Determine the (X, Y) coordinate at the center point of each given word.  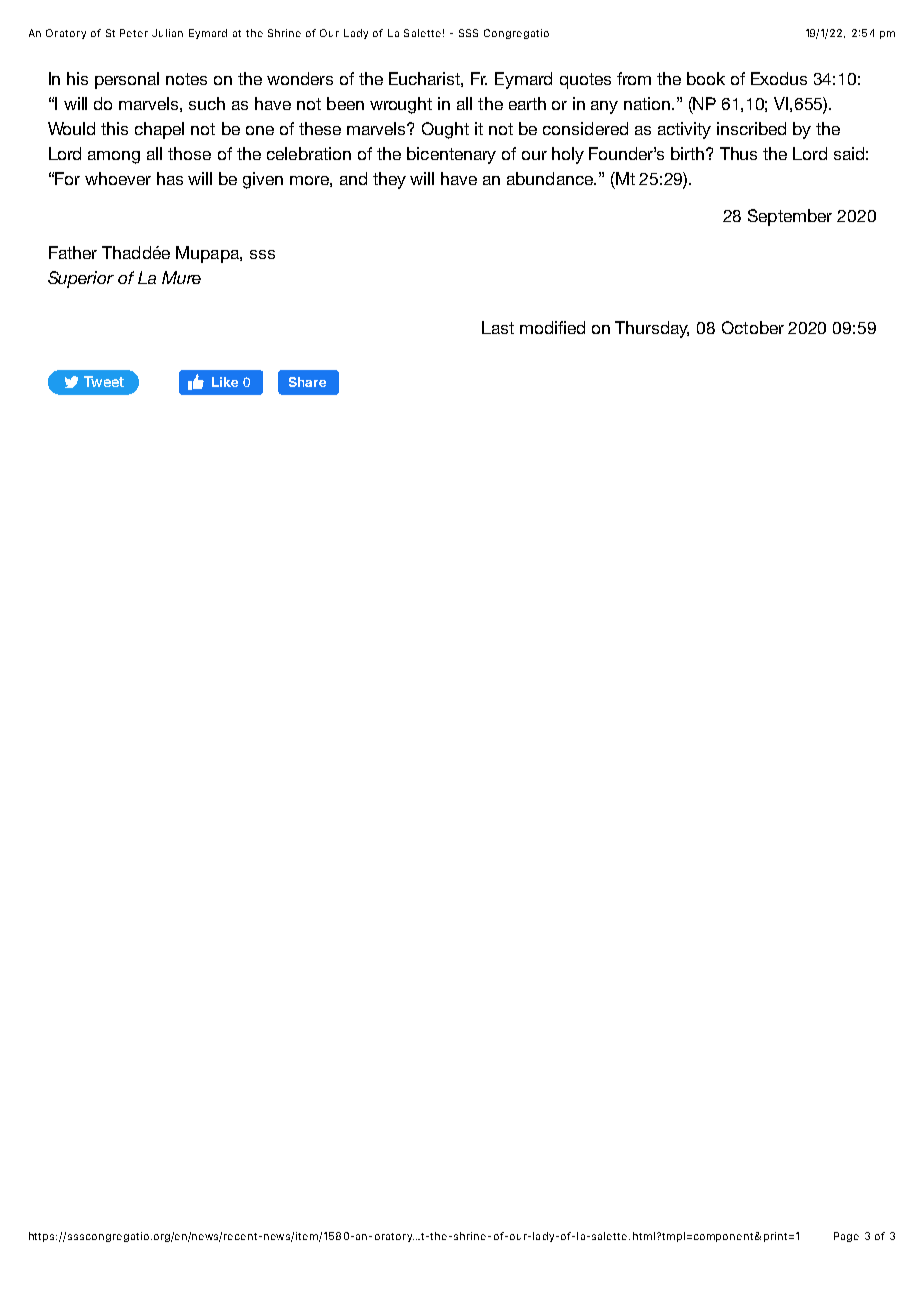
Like (225, 382)
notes (186, 79)
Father (73, 252)
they (389, 180)
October (753, 327)
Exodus (779, 78)
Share (307, 382)
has (170, 178)
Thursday (652, 329)
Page (846, 1237)
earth (527, 103)
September (790, 217)
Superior (81, 279)
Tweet (104, 381)
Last (498, 327)
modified (552, 327)
